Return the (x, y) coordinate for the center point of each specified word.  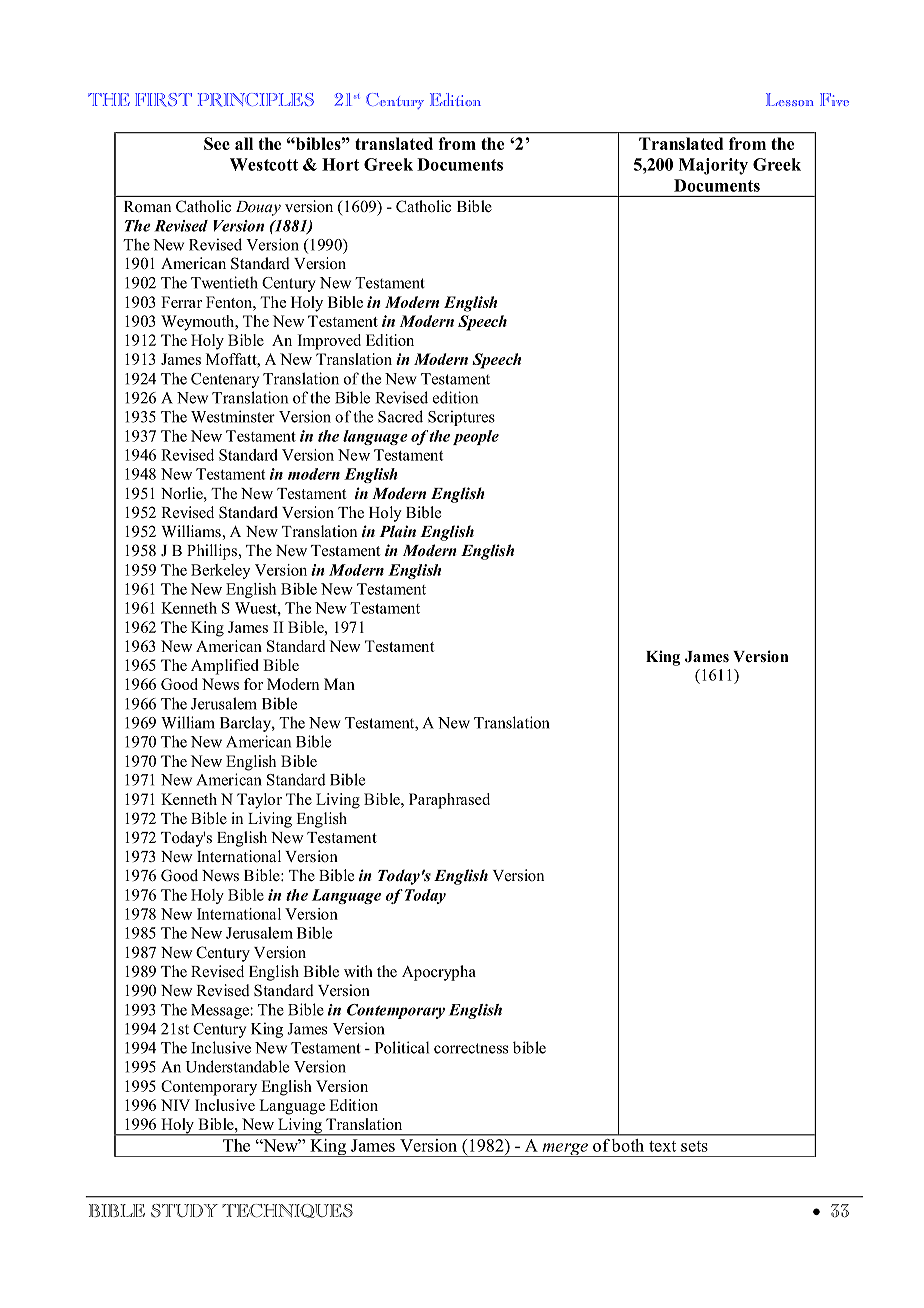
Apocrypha (439, 973)
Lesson (790, 99)
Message (221, 1011)
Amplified (225, 667)
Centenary (225, 380)
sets (694, 1146)
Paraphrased (449, 801)
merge (565, 1150)
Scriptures (461, 418)
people (476, 437)
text (662, 1146)
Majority (713, 166)
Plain (397, 531)
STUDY (184, 1211)
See (217, 143)
